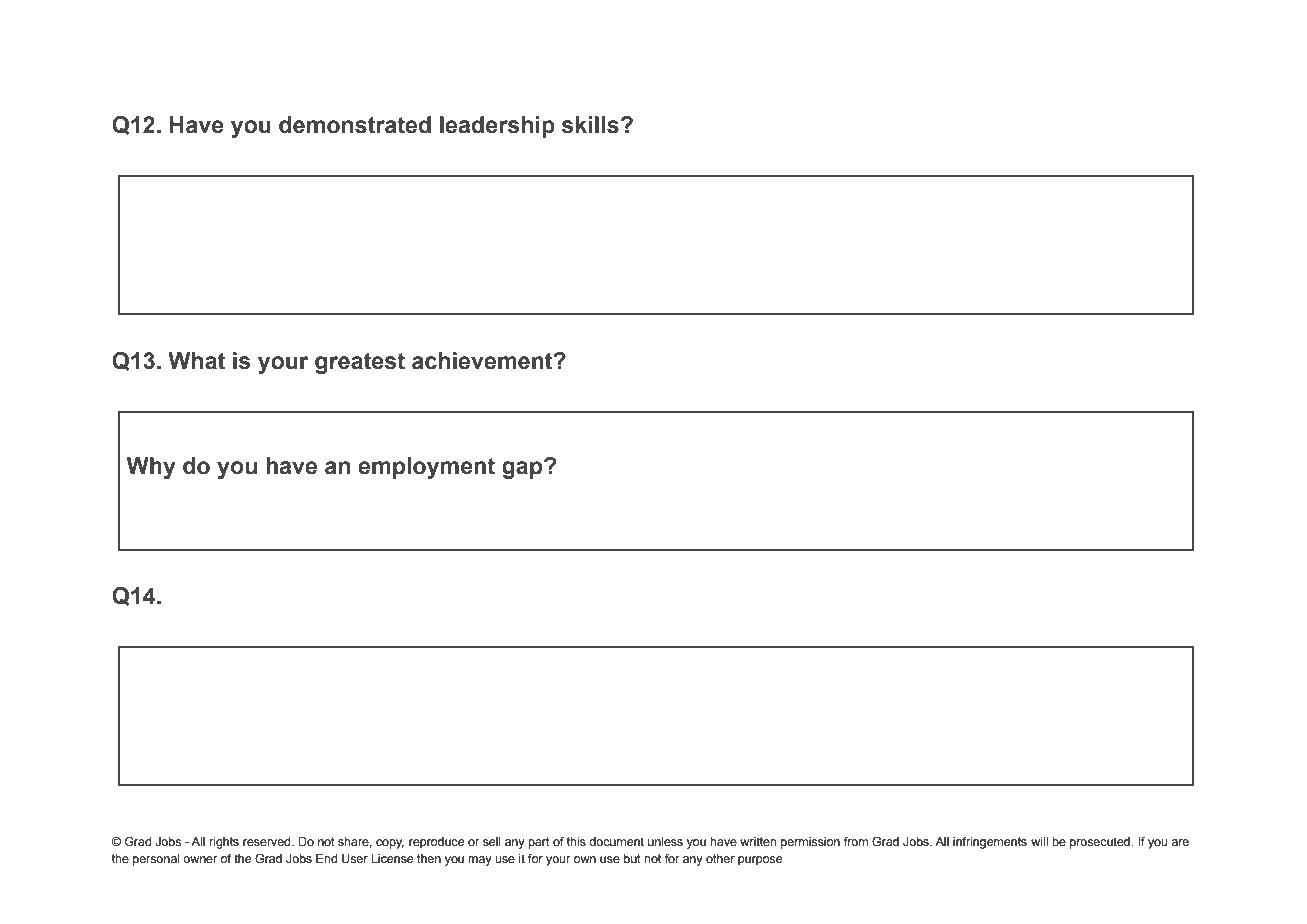  I want to click on reserved, so click(268, 841).
